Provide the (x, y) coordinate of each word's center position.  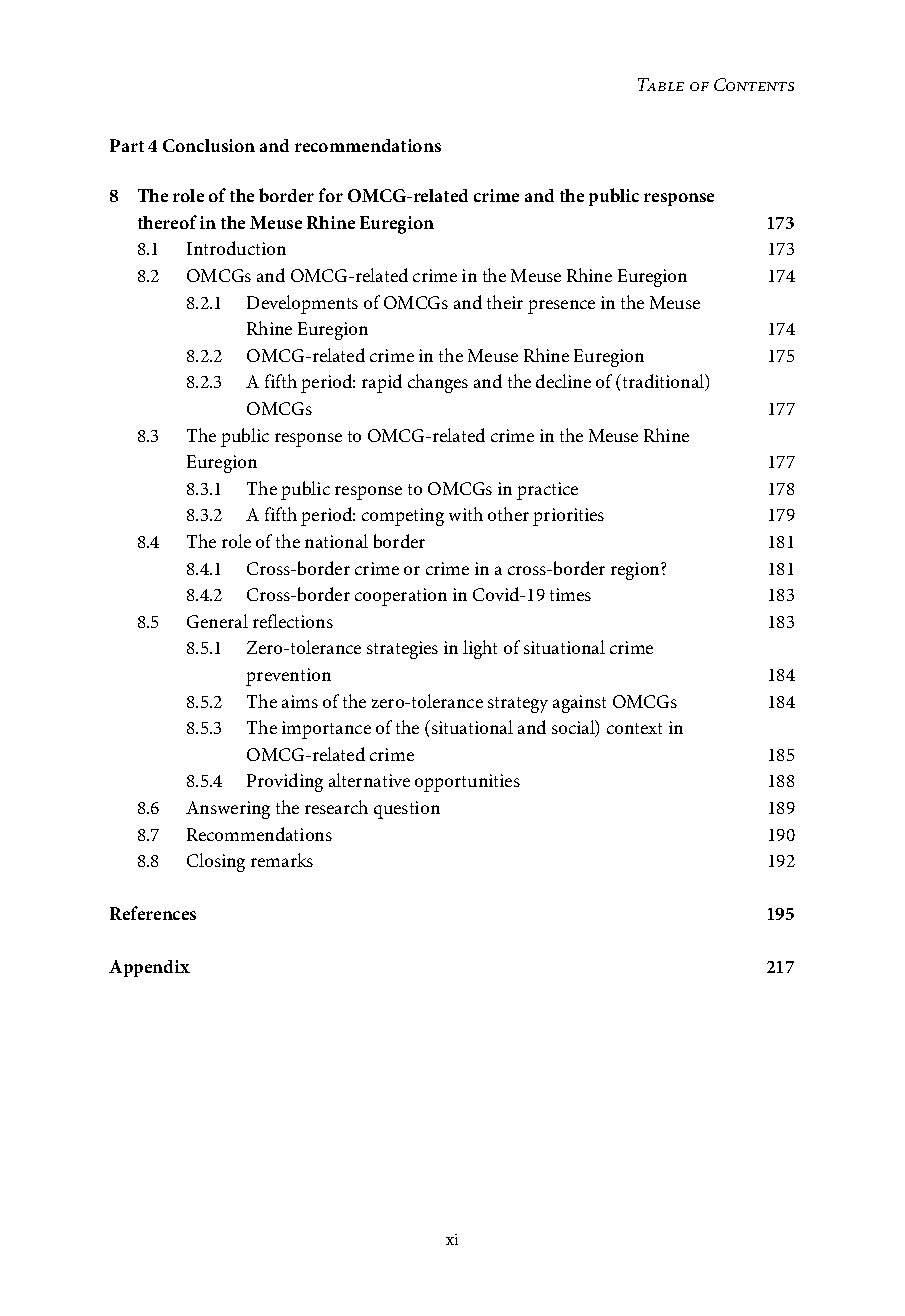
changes (438, 383)
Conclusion (209, 145)
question (407, 810)
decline (563, 381)
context (634, 728)
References (153, 913)
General (217, 621)
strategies (402, 650)
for (331, 195)
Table (661, 84)
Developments (302, 304)
